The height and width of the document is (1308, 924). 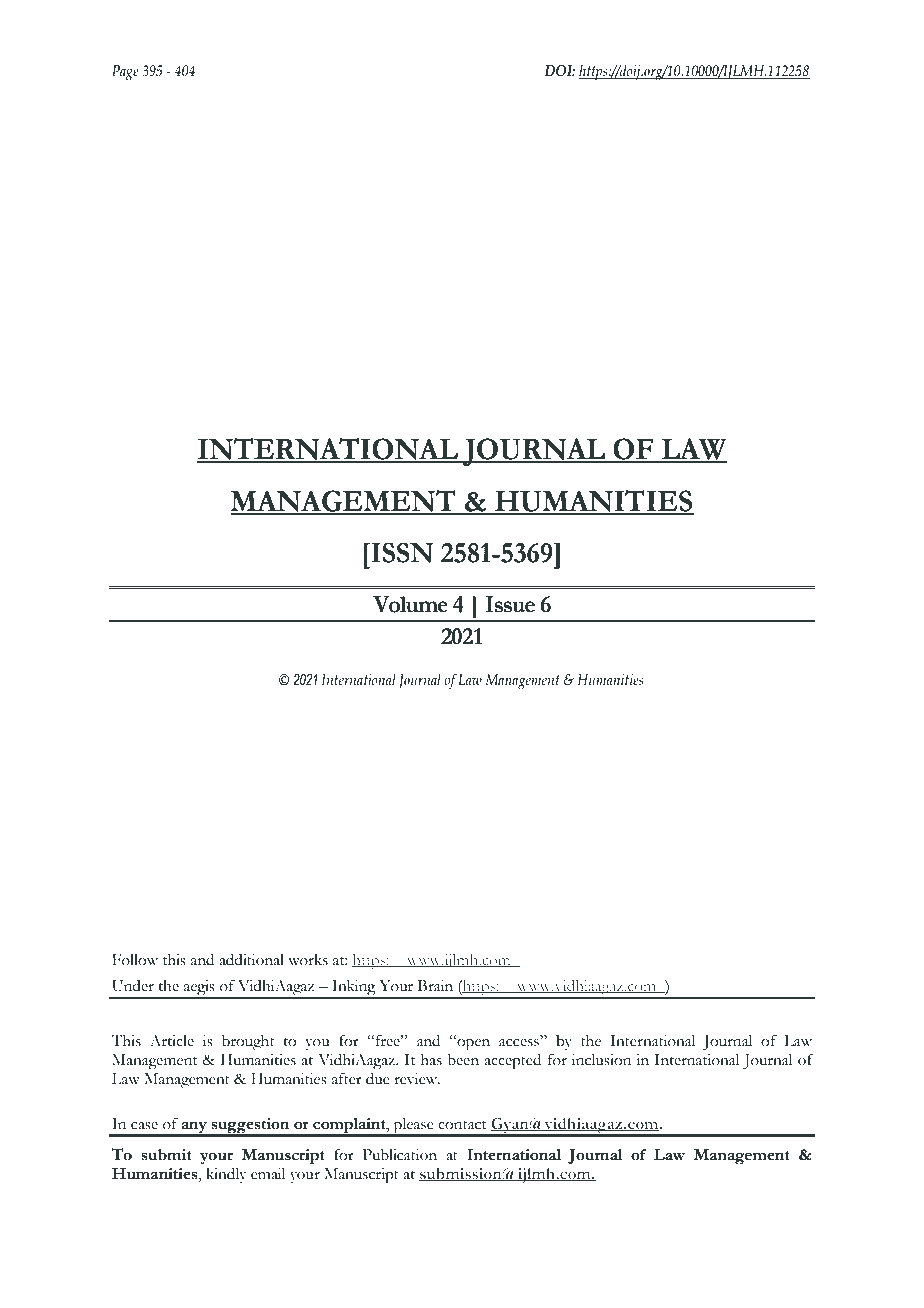 What do you see at coordinates (308, 960) in the document?
I see `works` at bounding box center [308, 960].
